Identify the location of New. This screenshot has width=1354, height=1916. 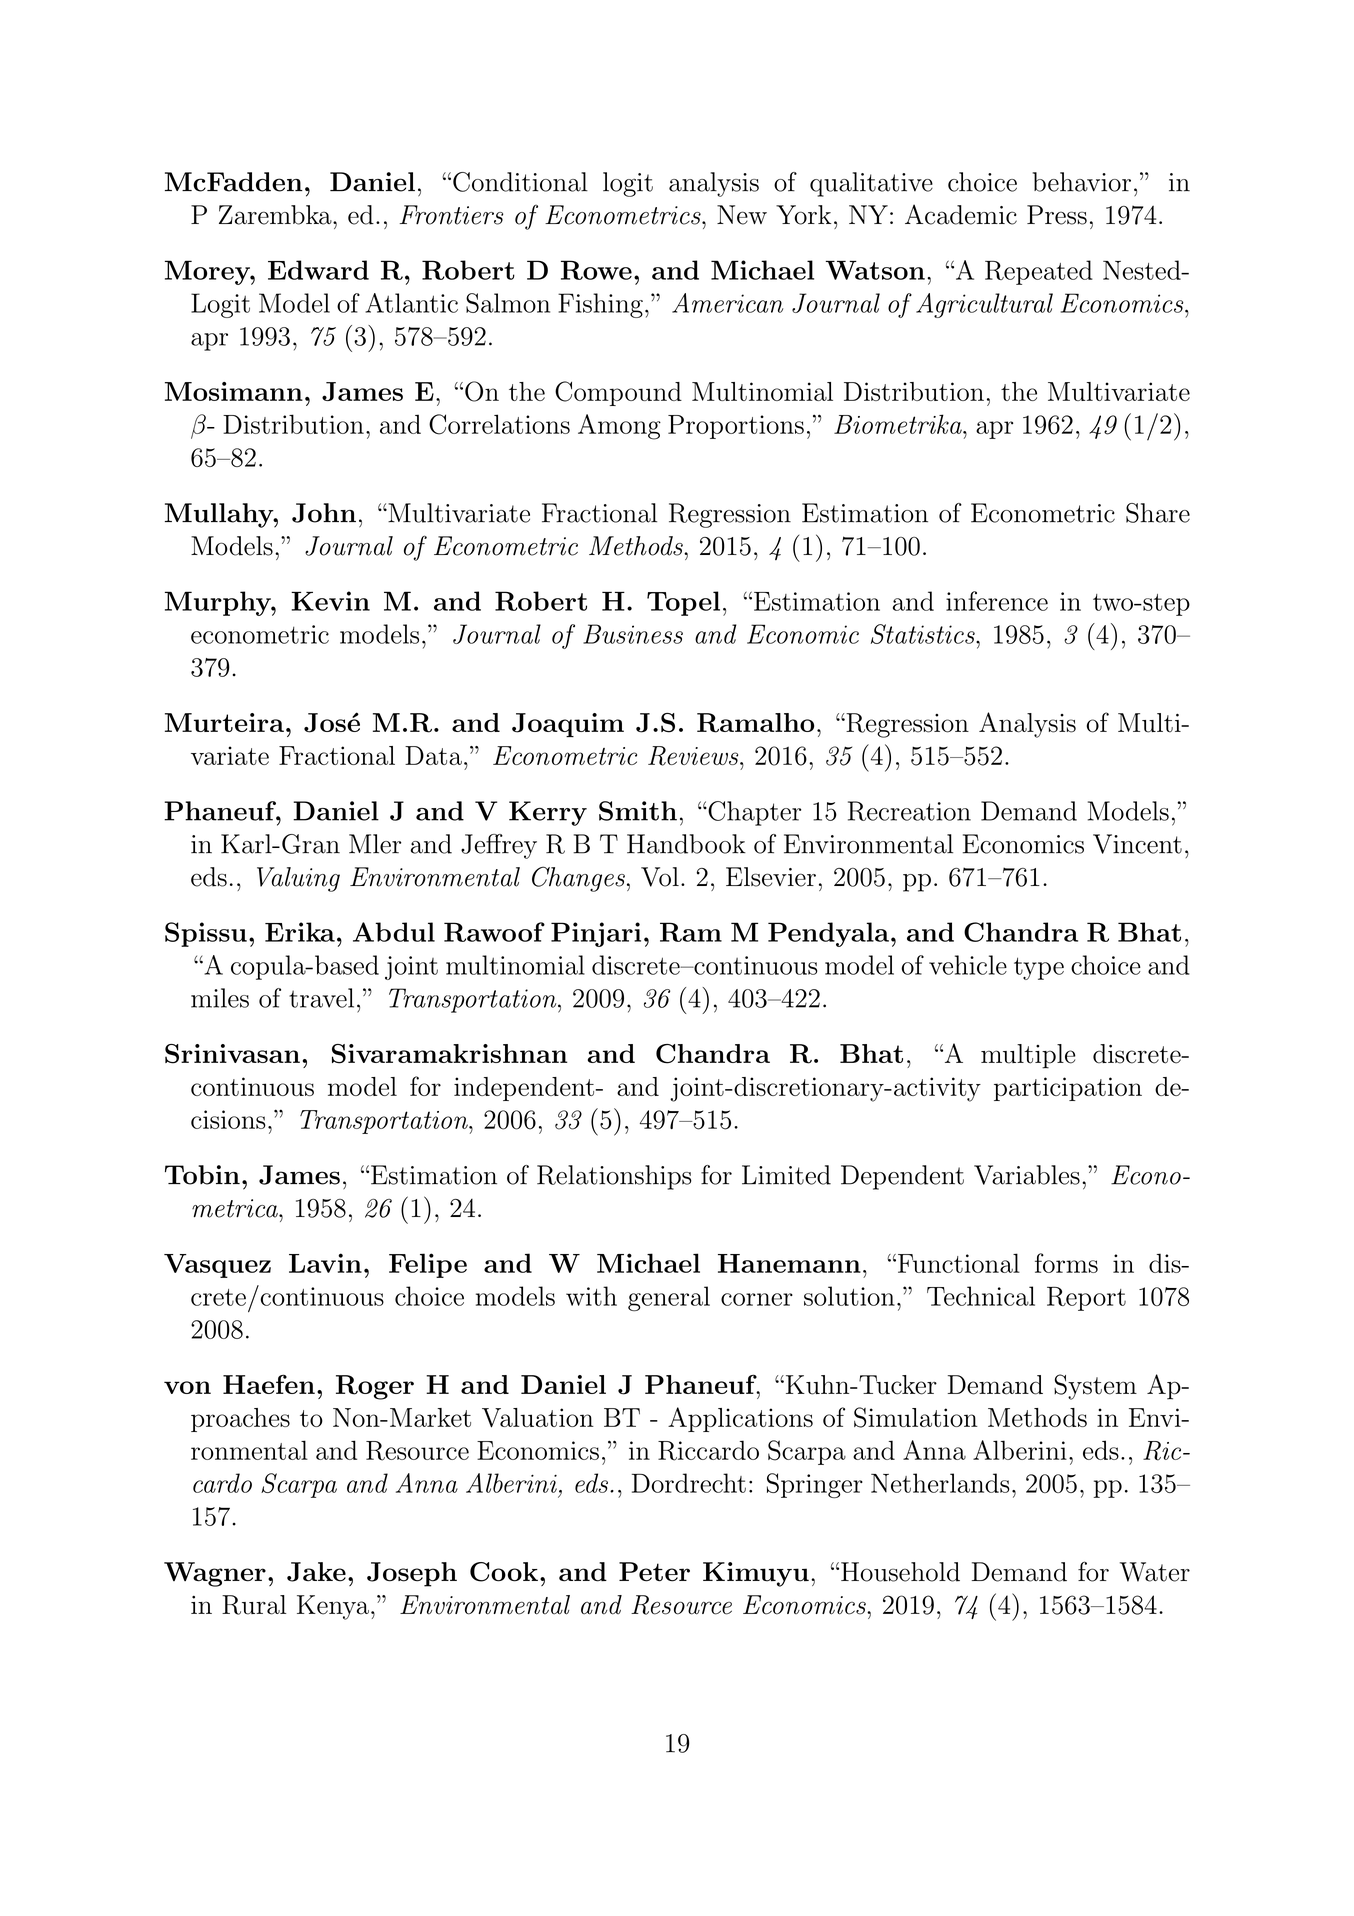
(742, 215).
